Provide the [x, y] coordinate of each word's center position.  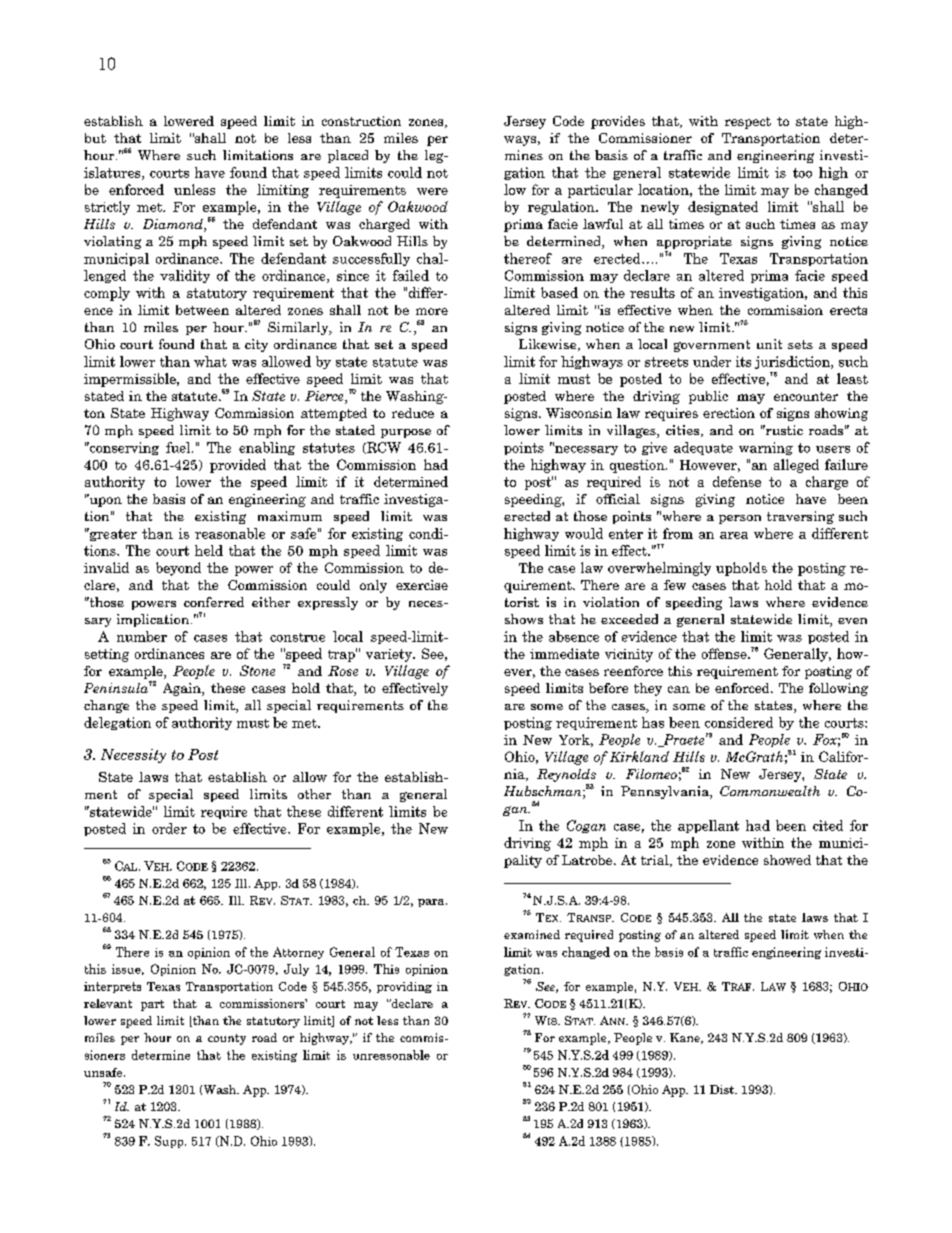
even [852, 621]
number [142, 636]
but [95, 138]
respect [748, 123]
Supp [170, 1142]
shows [524, 619]
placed [348, 156]
